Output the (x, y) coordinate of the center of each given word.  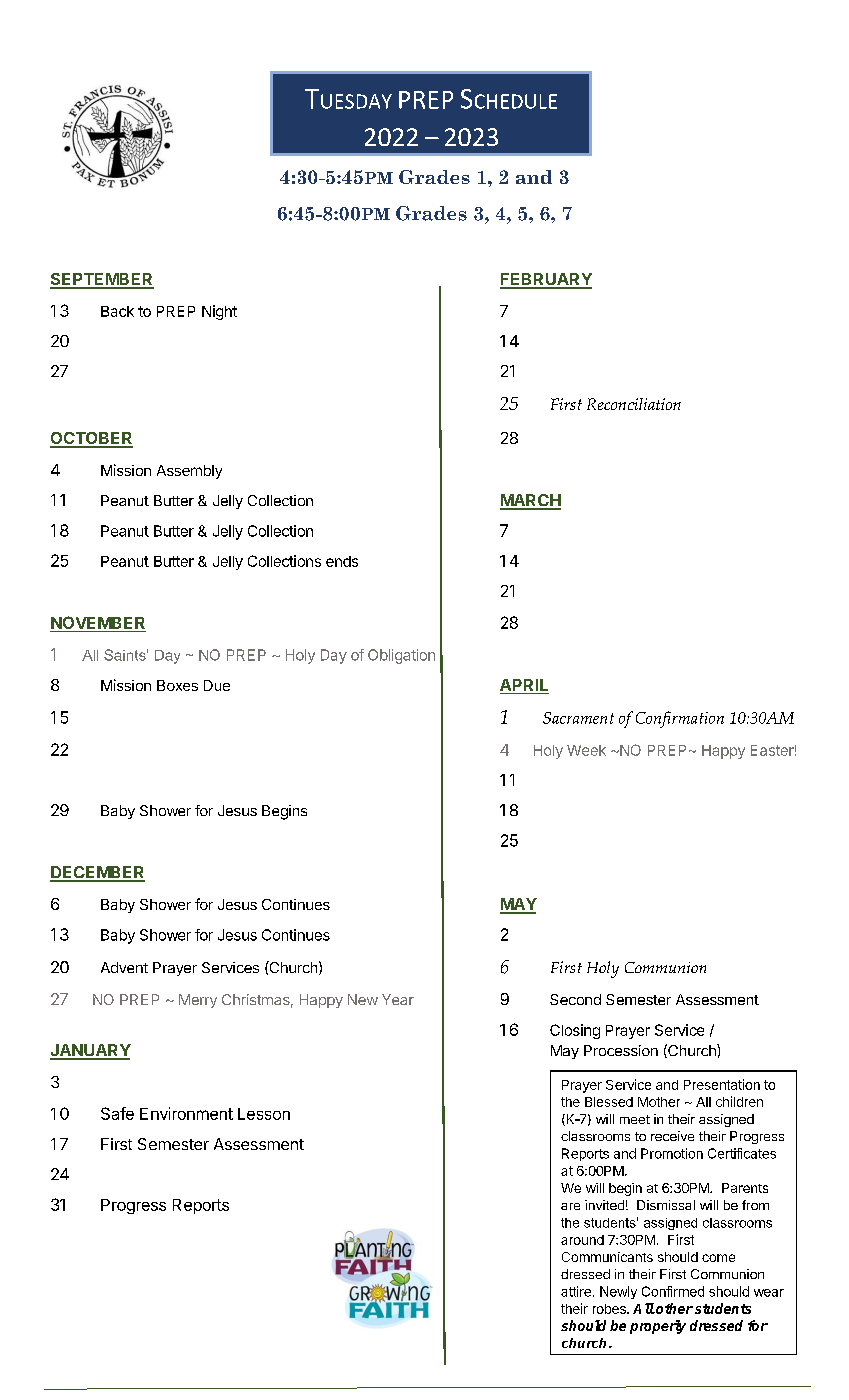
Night (219, 312)
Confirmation (680, 719)
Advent (124, 967)
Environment (186, 1113)
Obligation (401, 656)
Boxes (177, 685)
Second (575, 999)
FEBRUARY (546, 280)
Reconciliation (634, 404)
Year (398, 999)
